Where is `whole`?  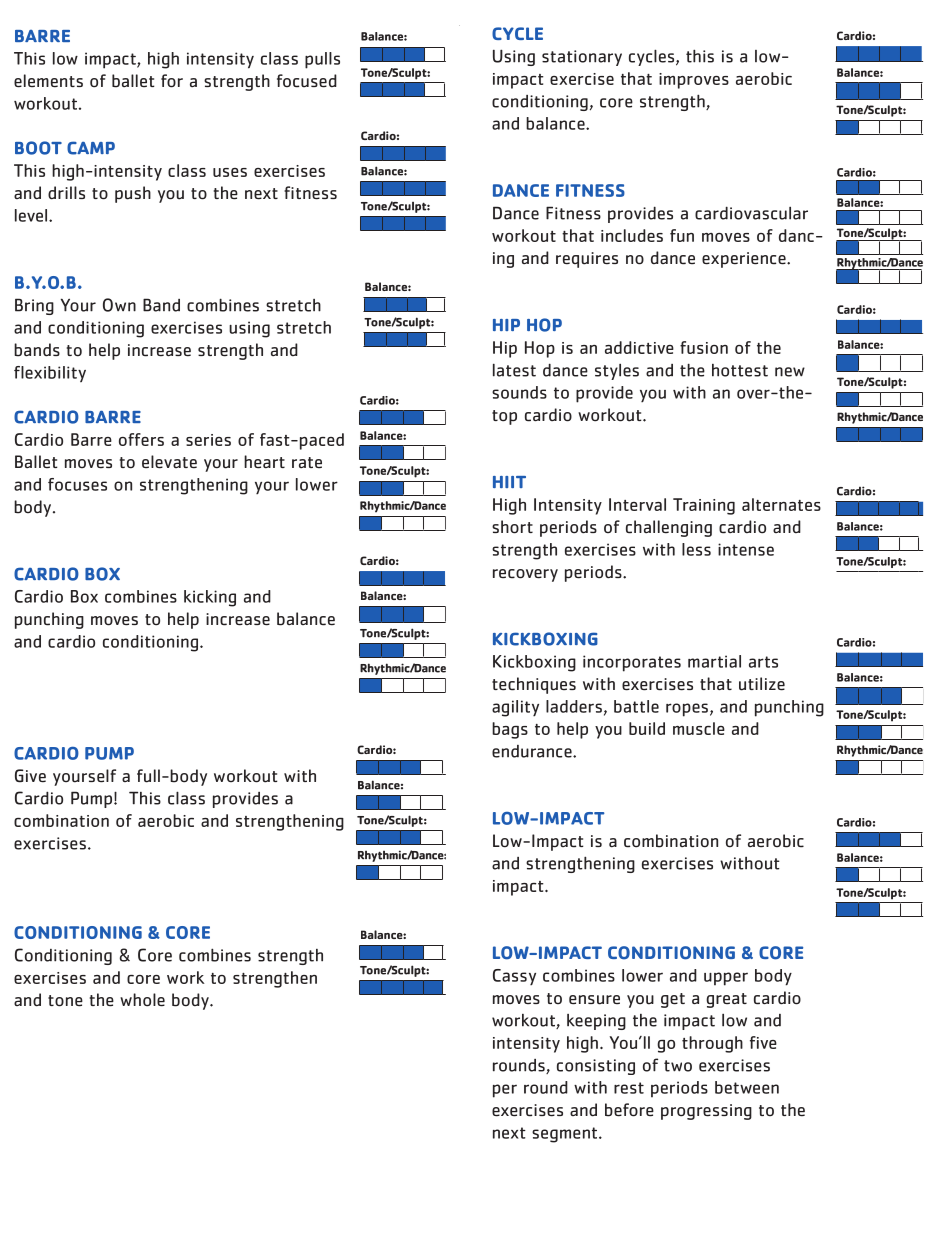
whole is located at coordinates (142, 1000).
